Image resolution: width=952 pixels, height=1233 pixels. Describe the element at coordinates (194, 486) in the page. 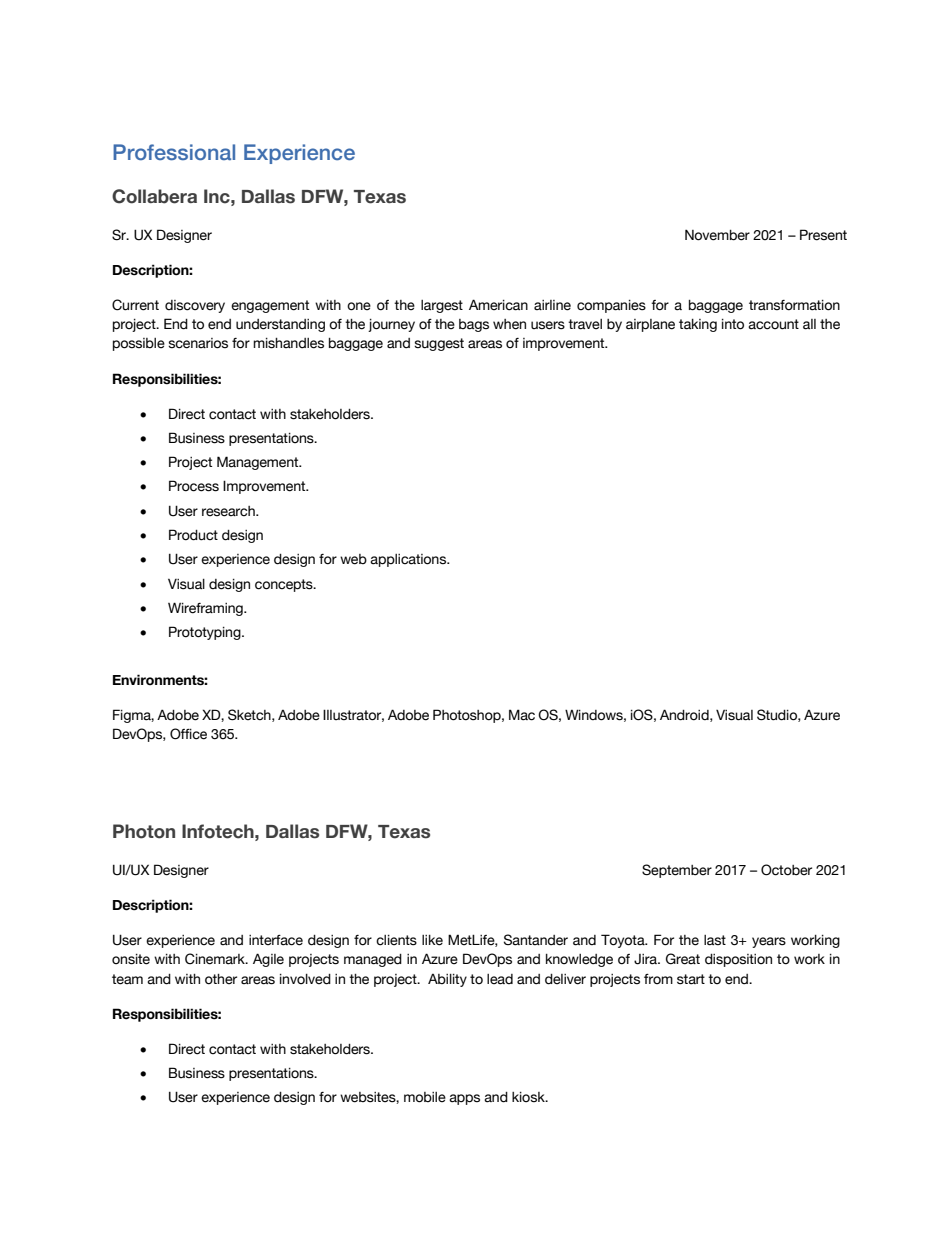

I see `Process` at that location.
